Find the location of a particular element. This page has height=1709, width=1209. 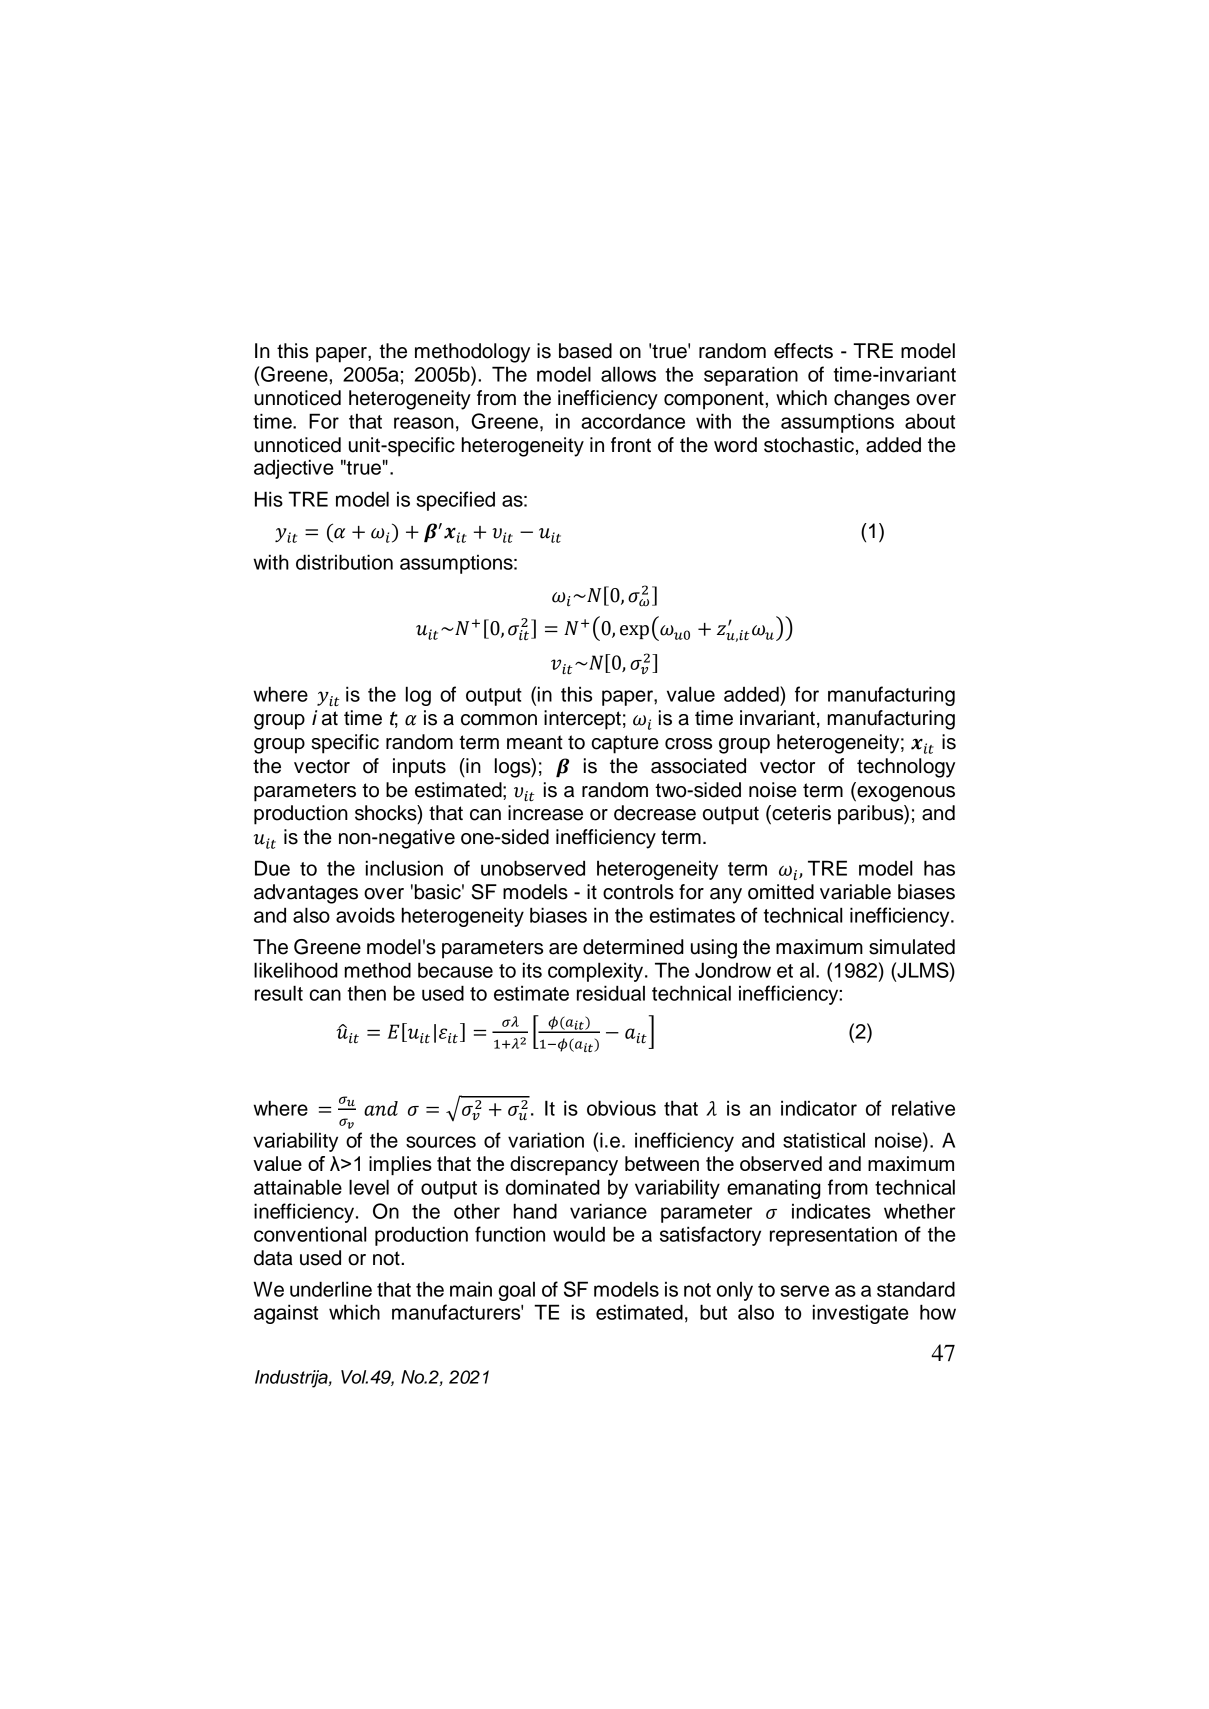

reason is located at coordinates (424, 423).
